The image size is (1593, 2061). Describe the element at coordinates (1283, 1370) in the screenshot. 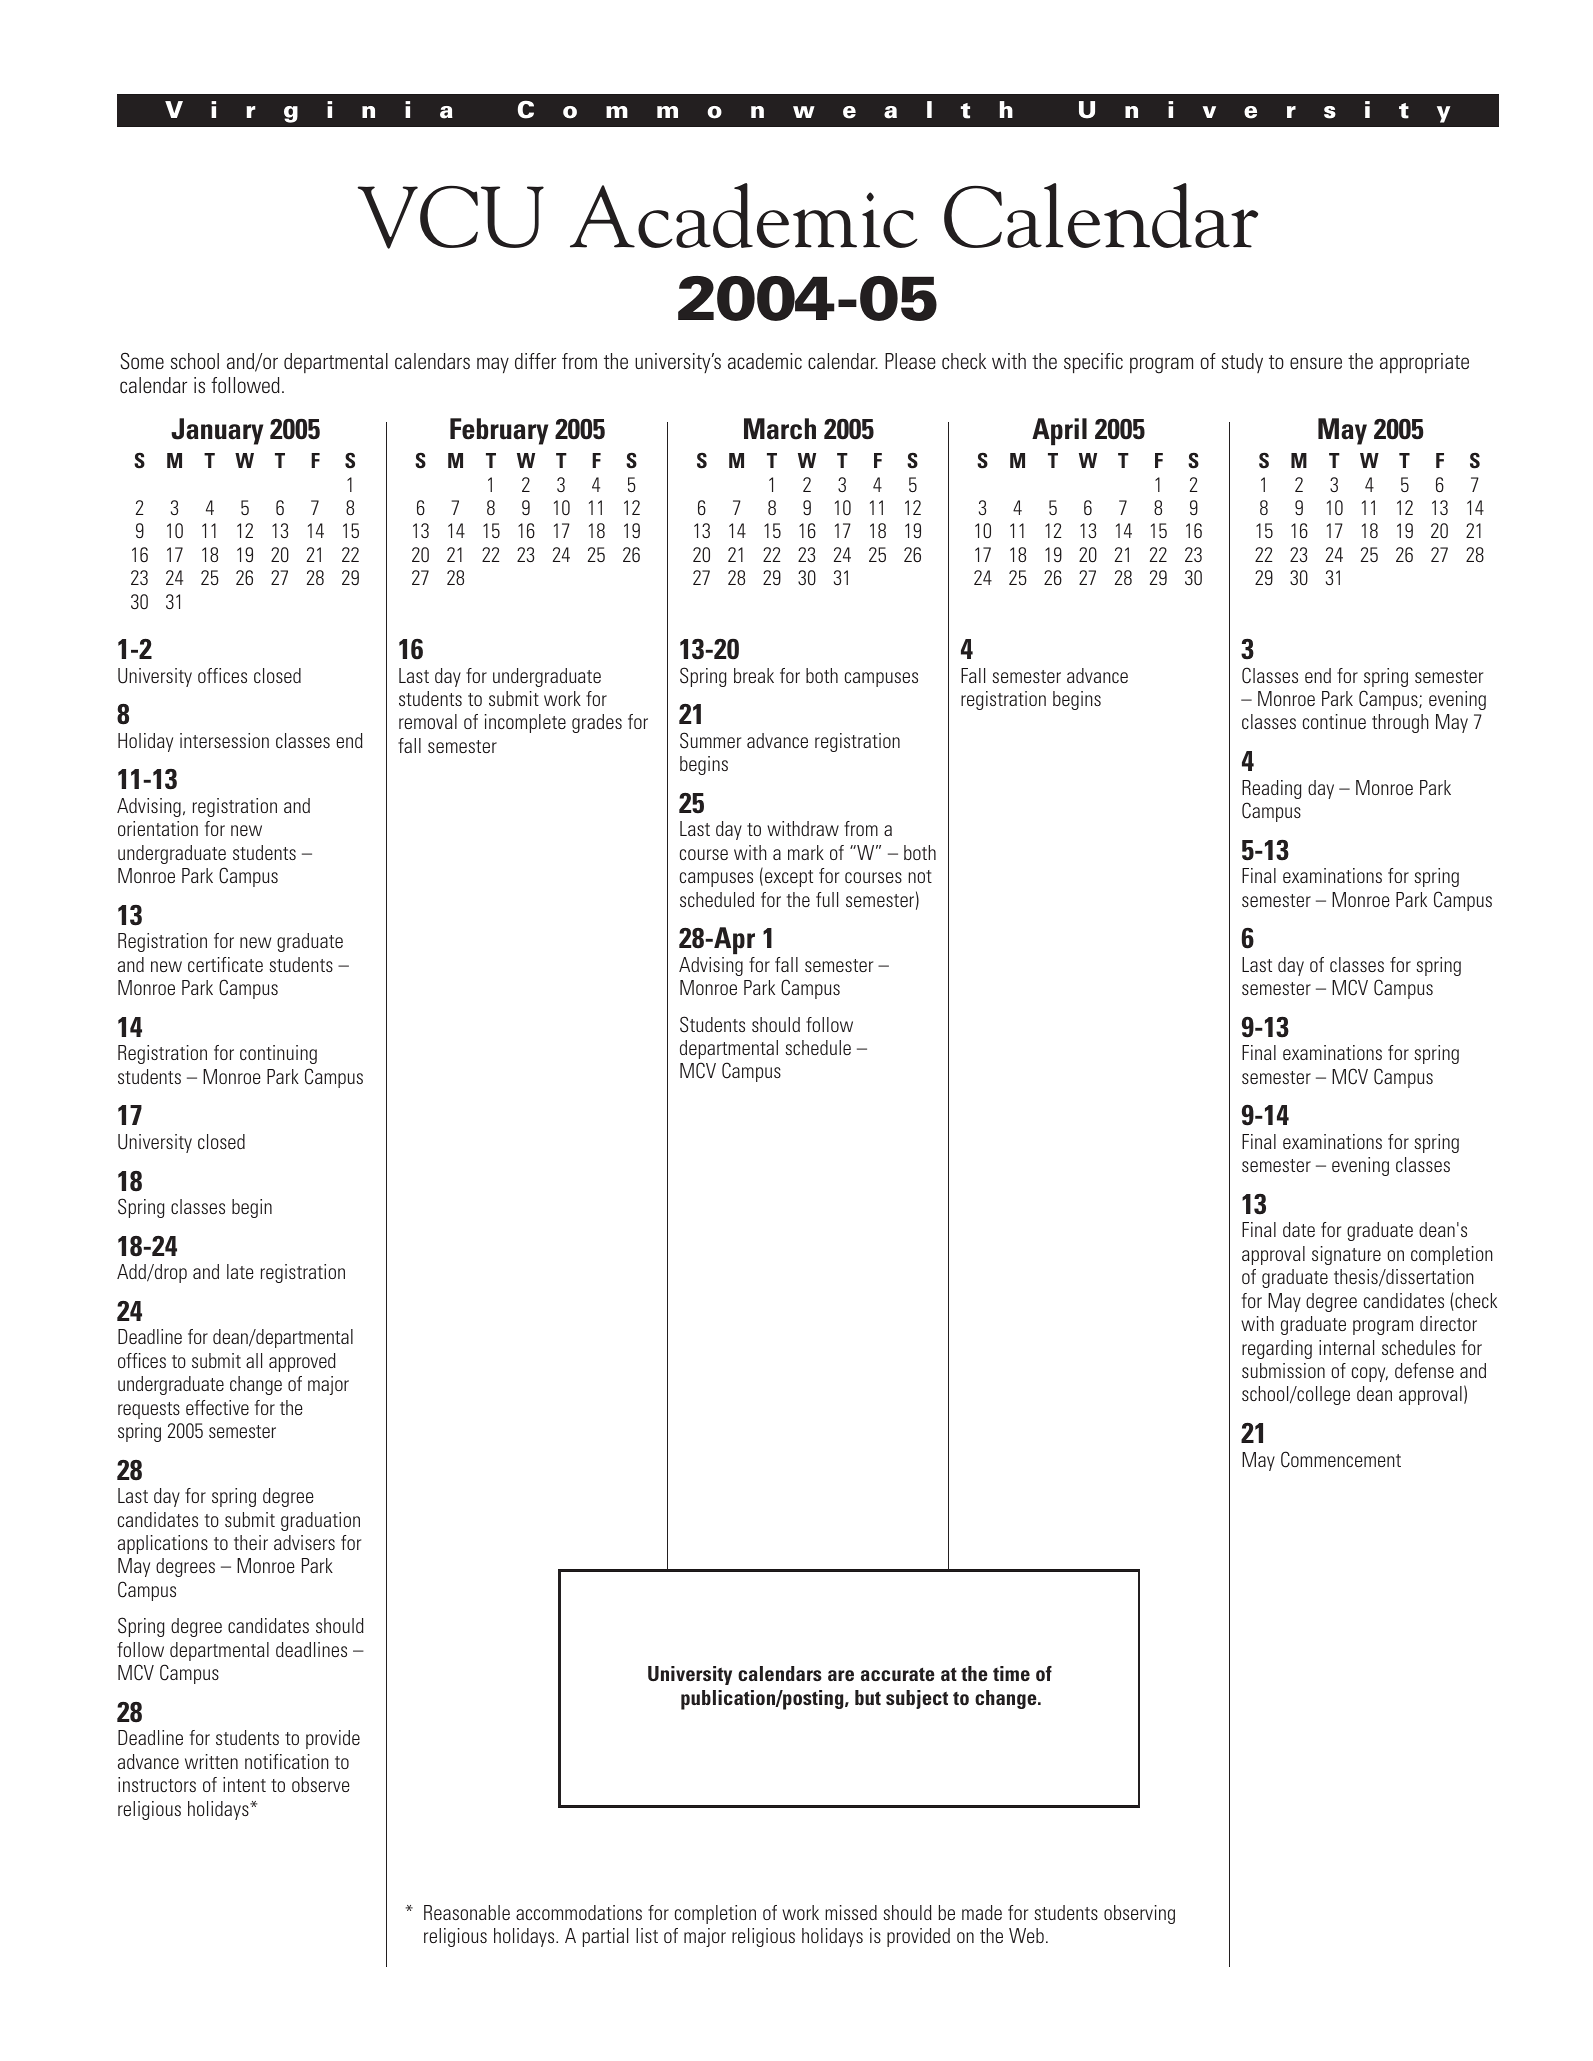

I see `submission` at that location.
